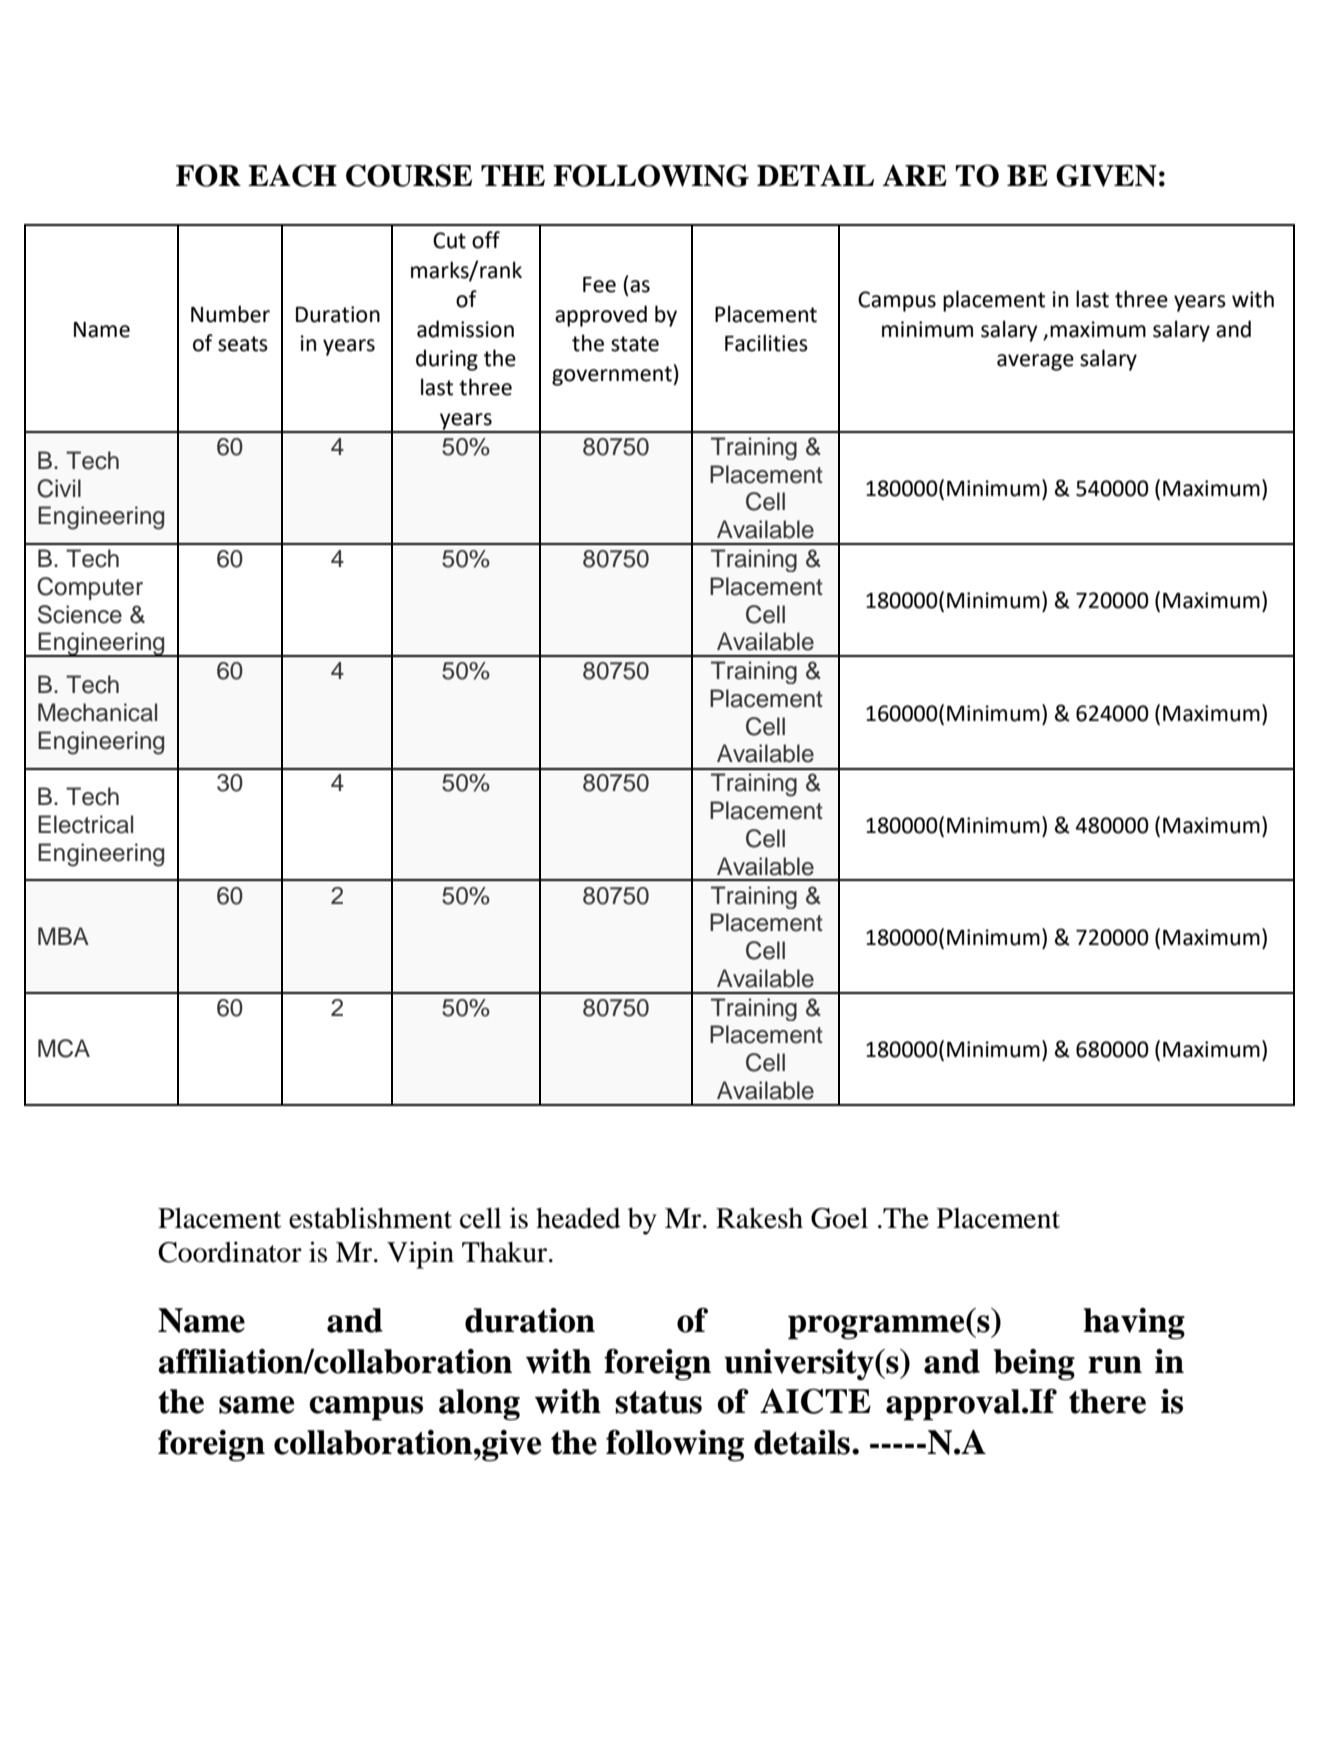  I want to click on government, so click(613, 376).
